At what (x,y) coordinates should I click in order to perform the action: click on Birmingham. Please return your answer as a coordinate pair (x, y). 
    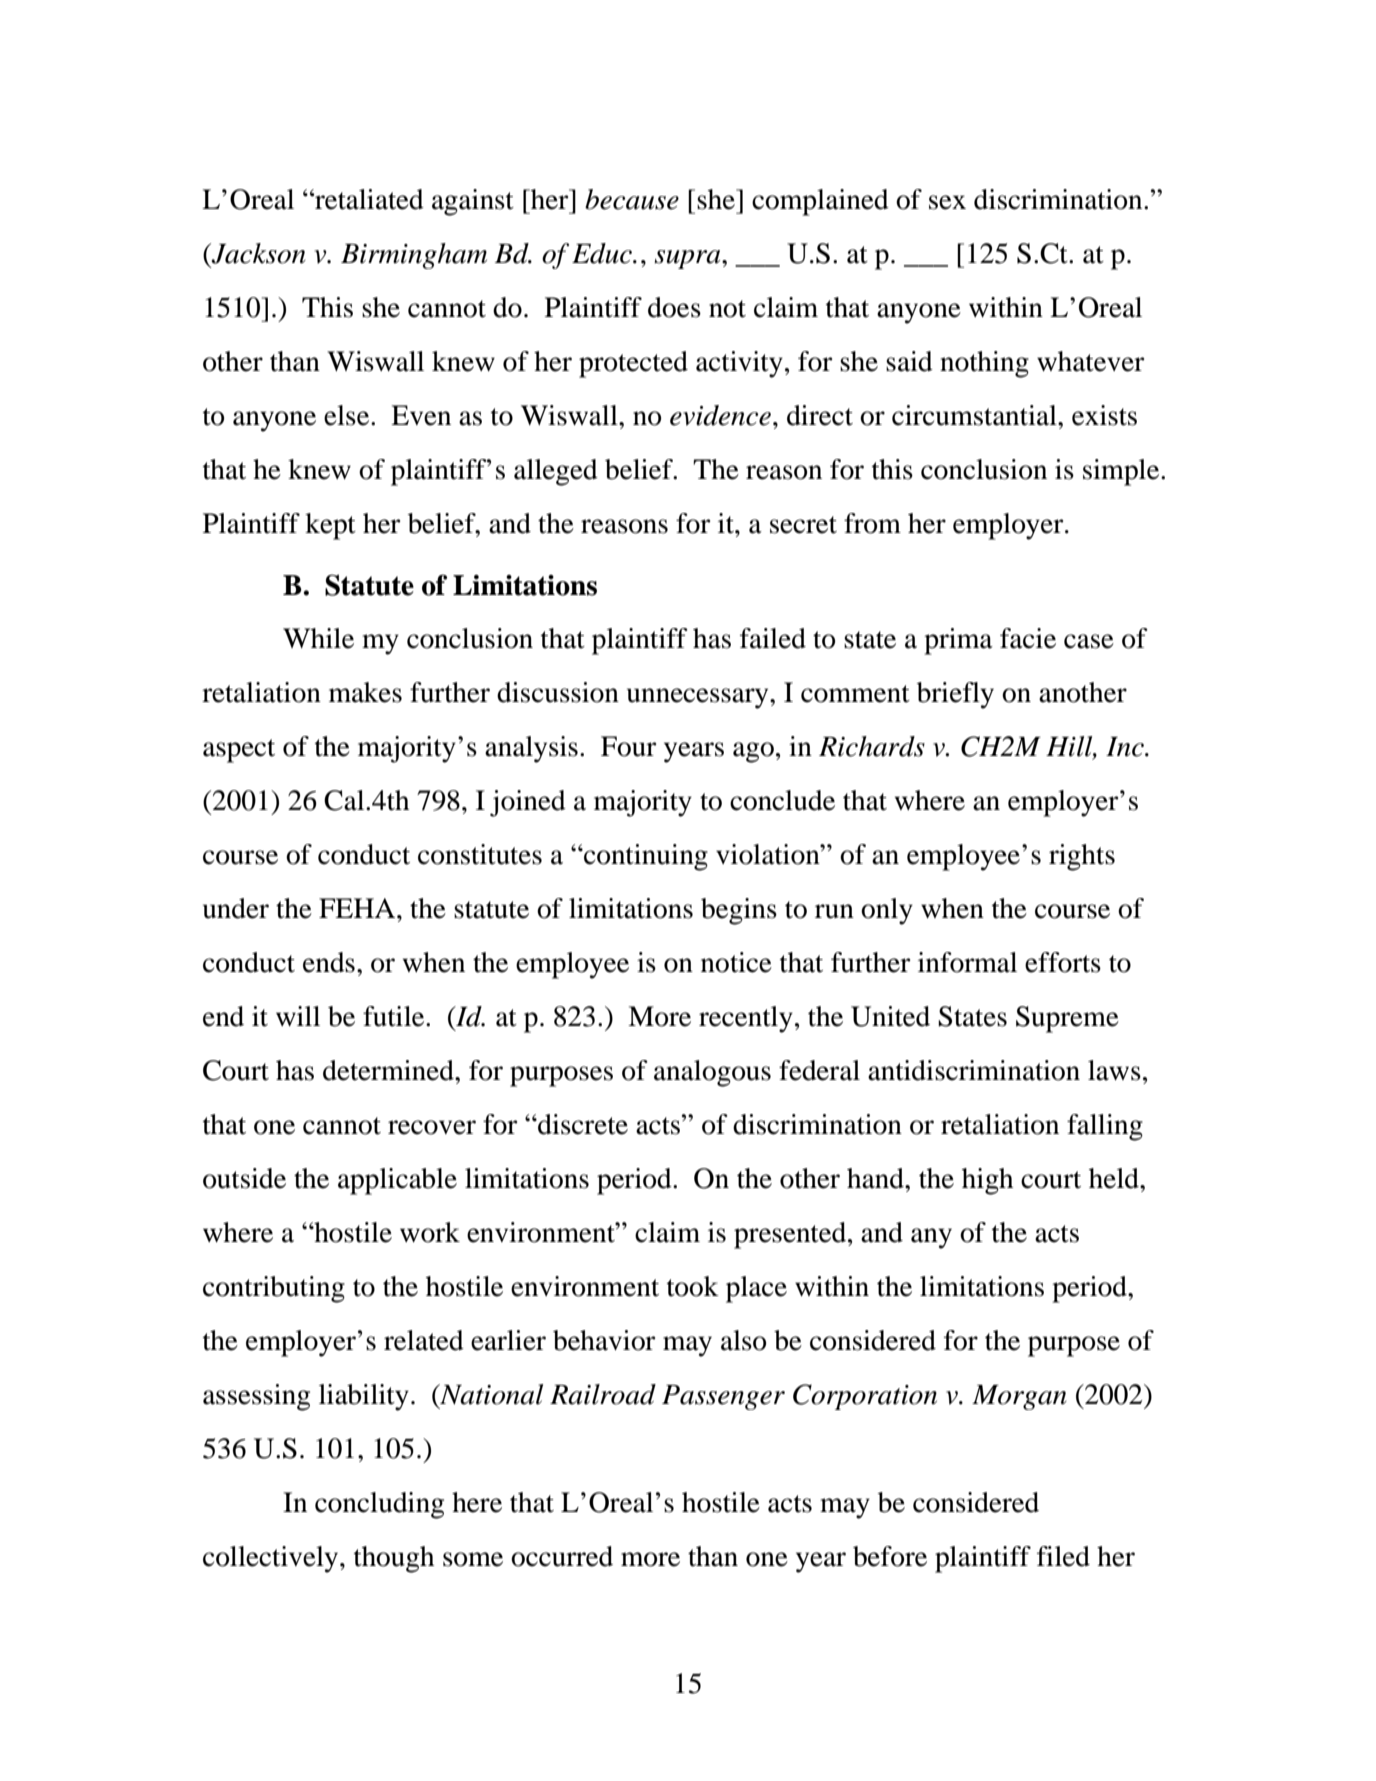
    Looking at the image, I should click on (414, 256).
